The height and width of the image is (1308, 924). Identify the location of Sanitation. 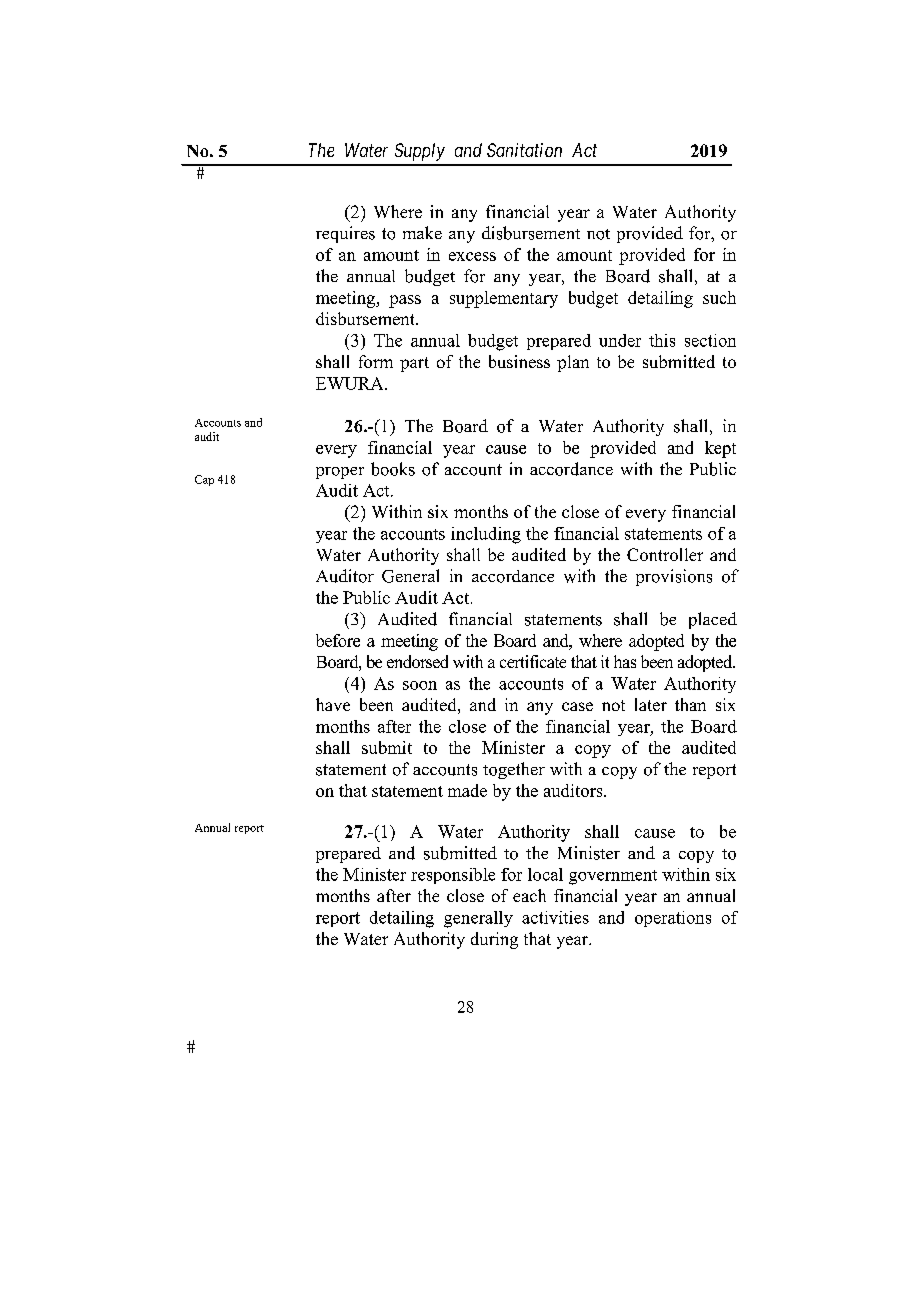
(524, 150).
